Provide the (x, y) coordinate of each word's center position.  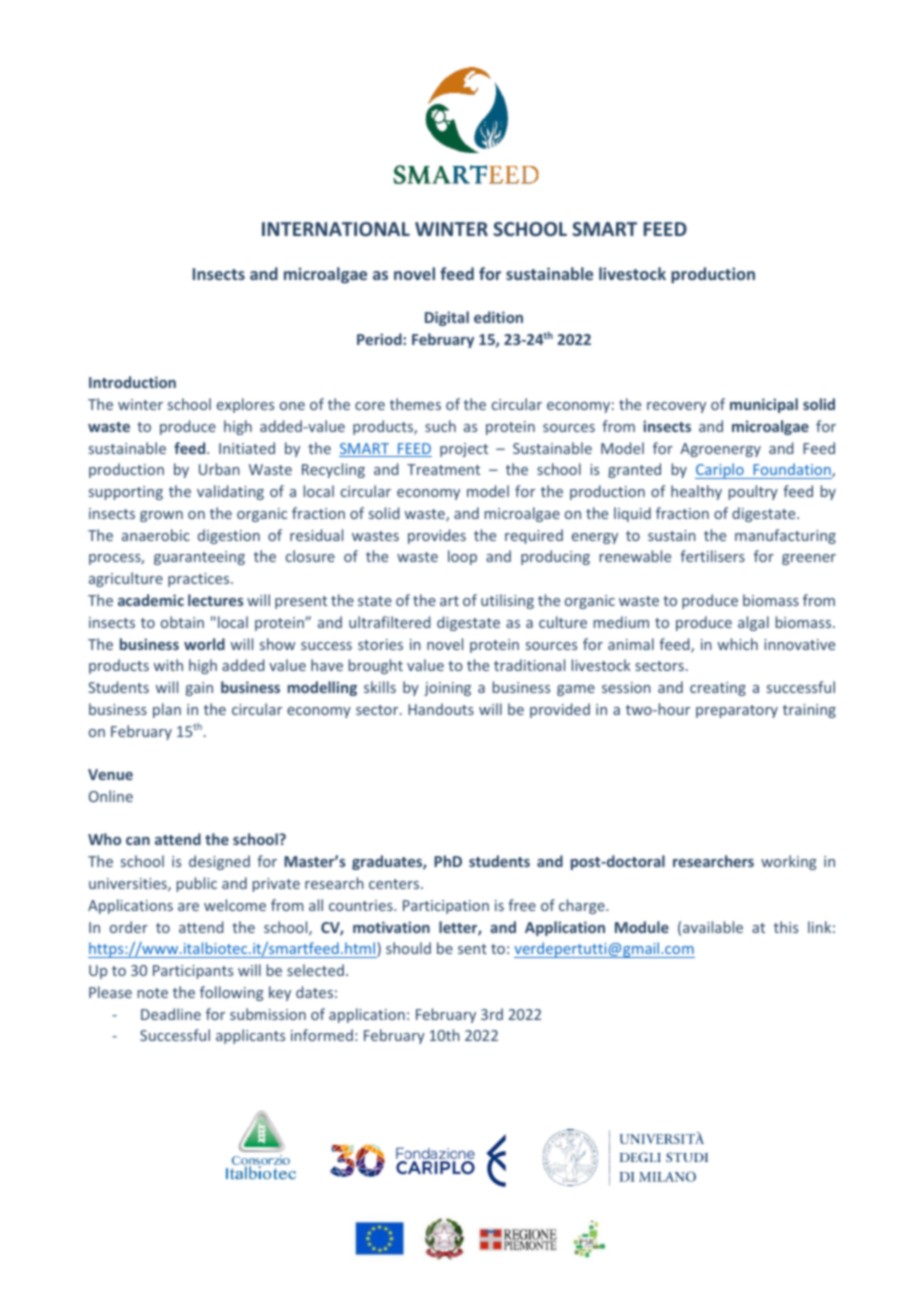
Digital (447, 318)
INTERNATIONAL (336, 229)
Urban (219, 469)
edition (498, 317)
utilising (507, 601)
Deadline (171, 1014)
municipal (764, 405)
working (789, 862)
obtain (182, 622)
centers (395, 884)
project (464, 450)
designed (219, 862)
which (738, 644)
